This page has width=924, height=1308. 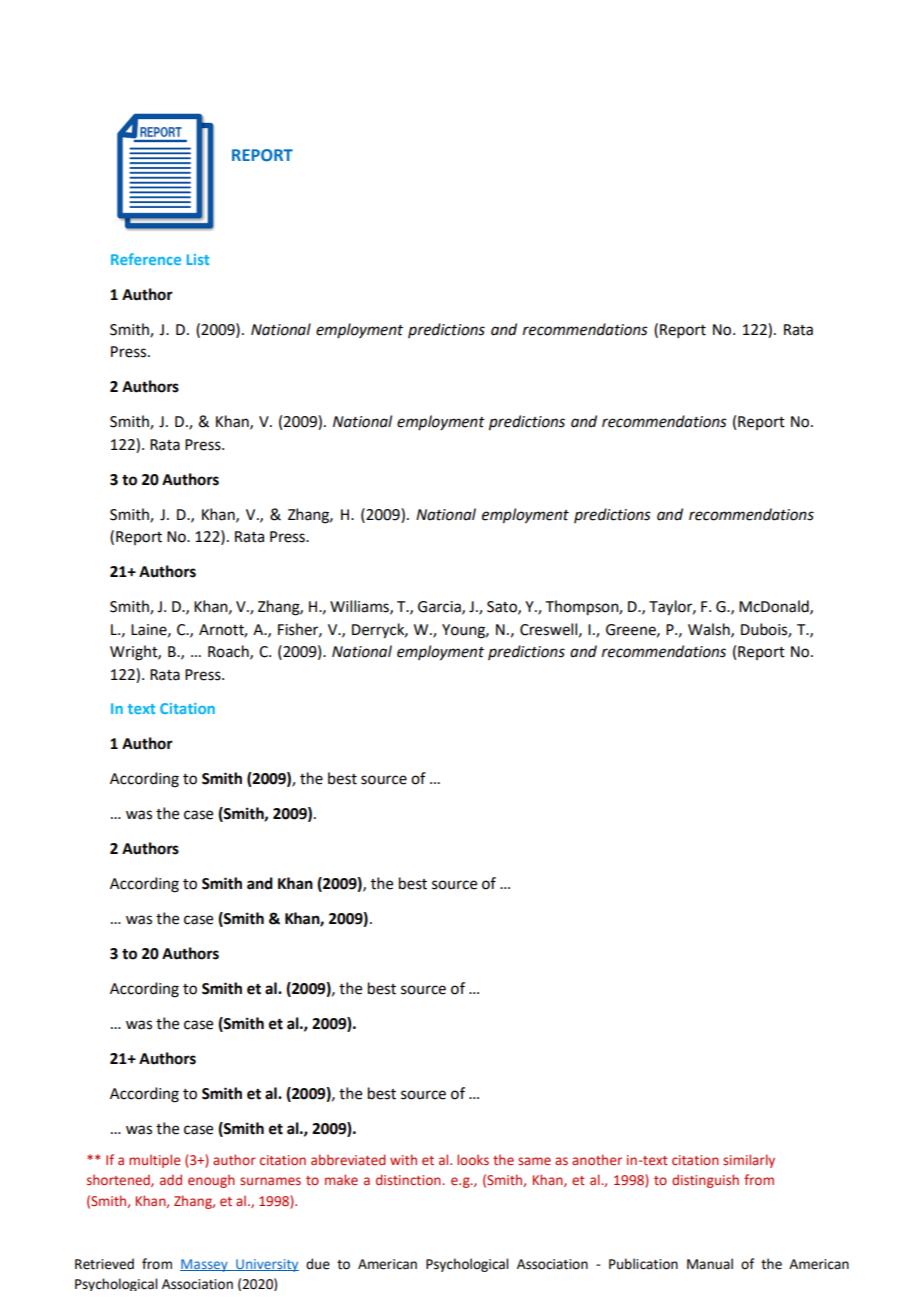 What do you see at coordinates (154, 1161) in the page?
I see `multiple` at bounding box center [154, 1161].
